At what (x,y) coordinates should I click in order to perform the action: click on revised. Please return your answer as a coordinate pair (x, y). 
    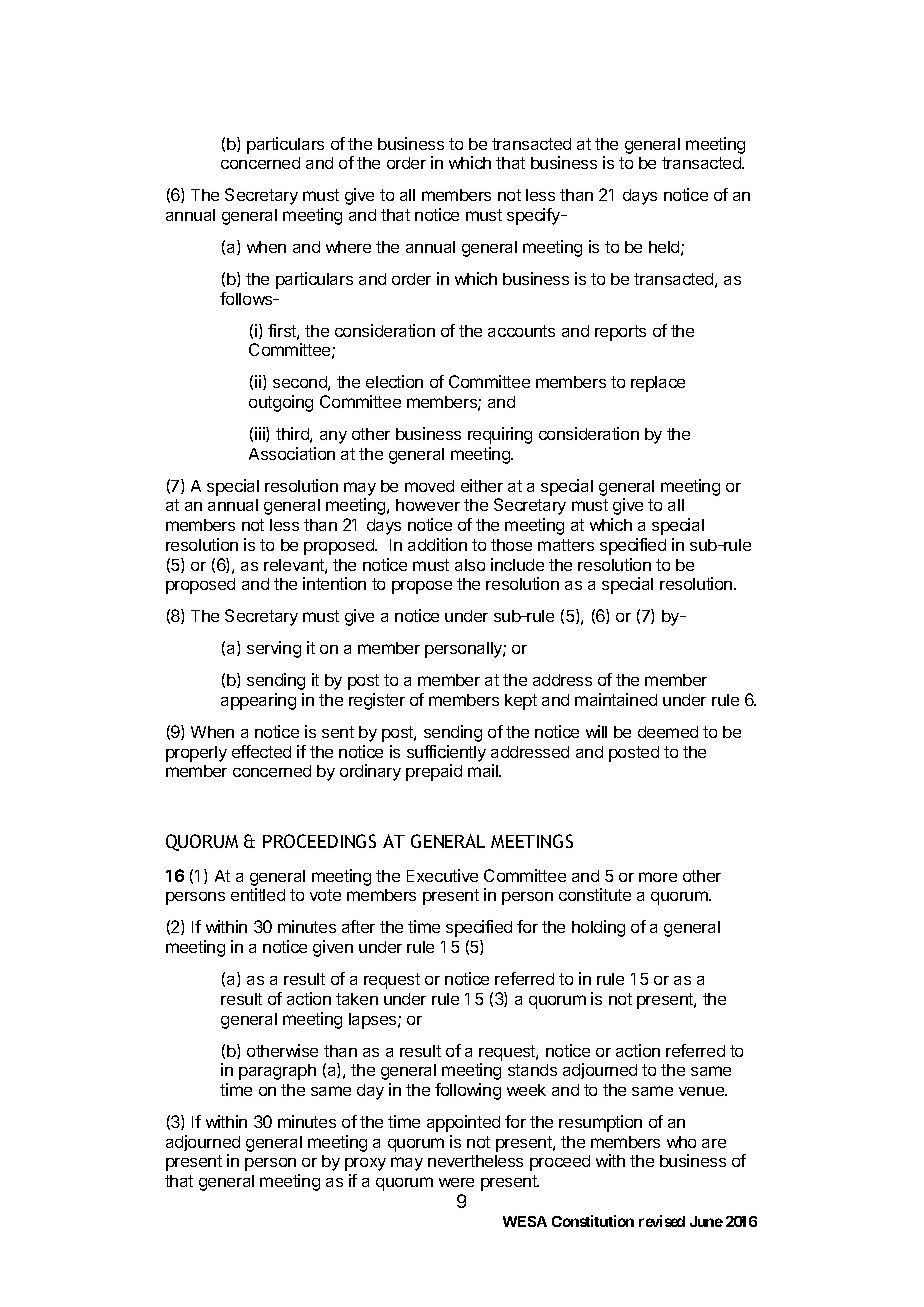
    Looking at the image, I should click on (662, 1221).
